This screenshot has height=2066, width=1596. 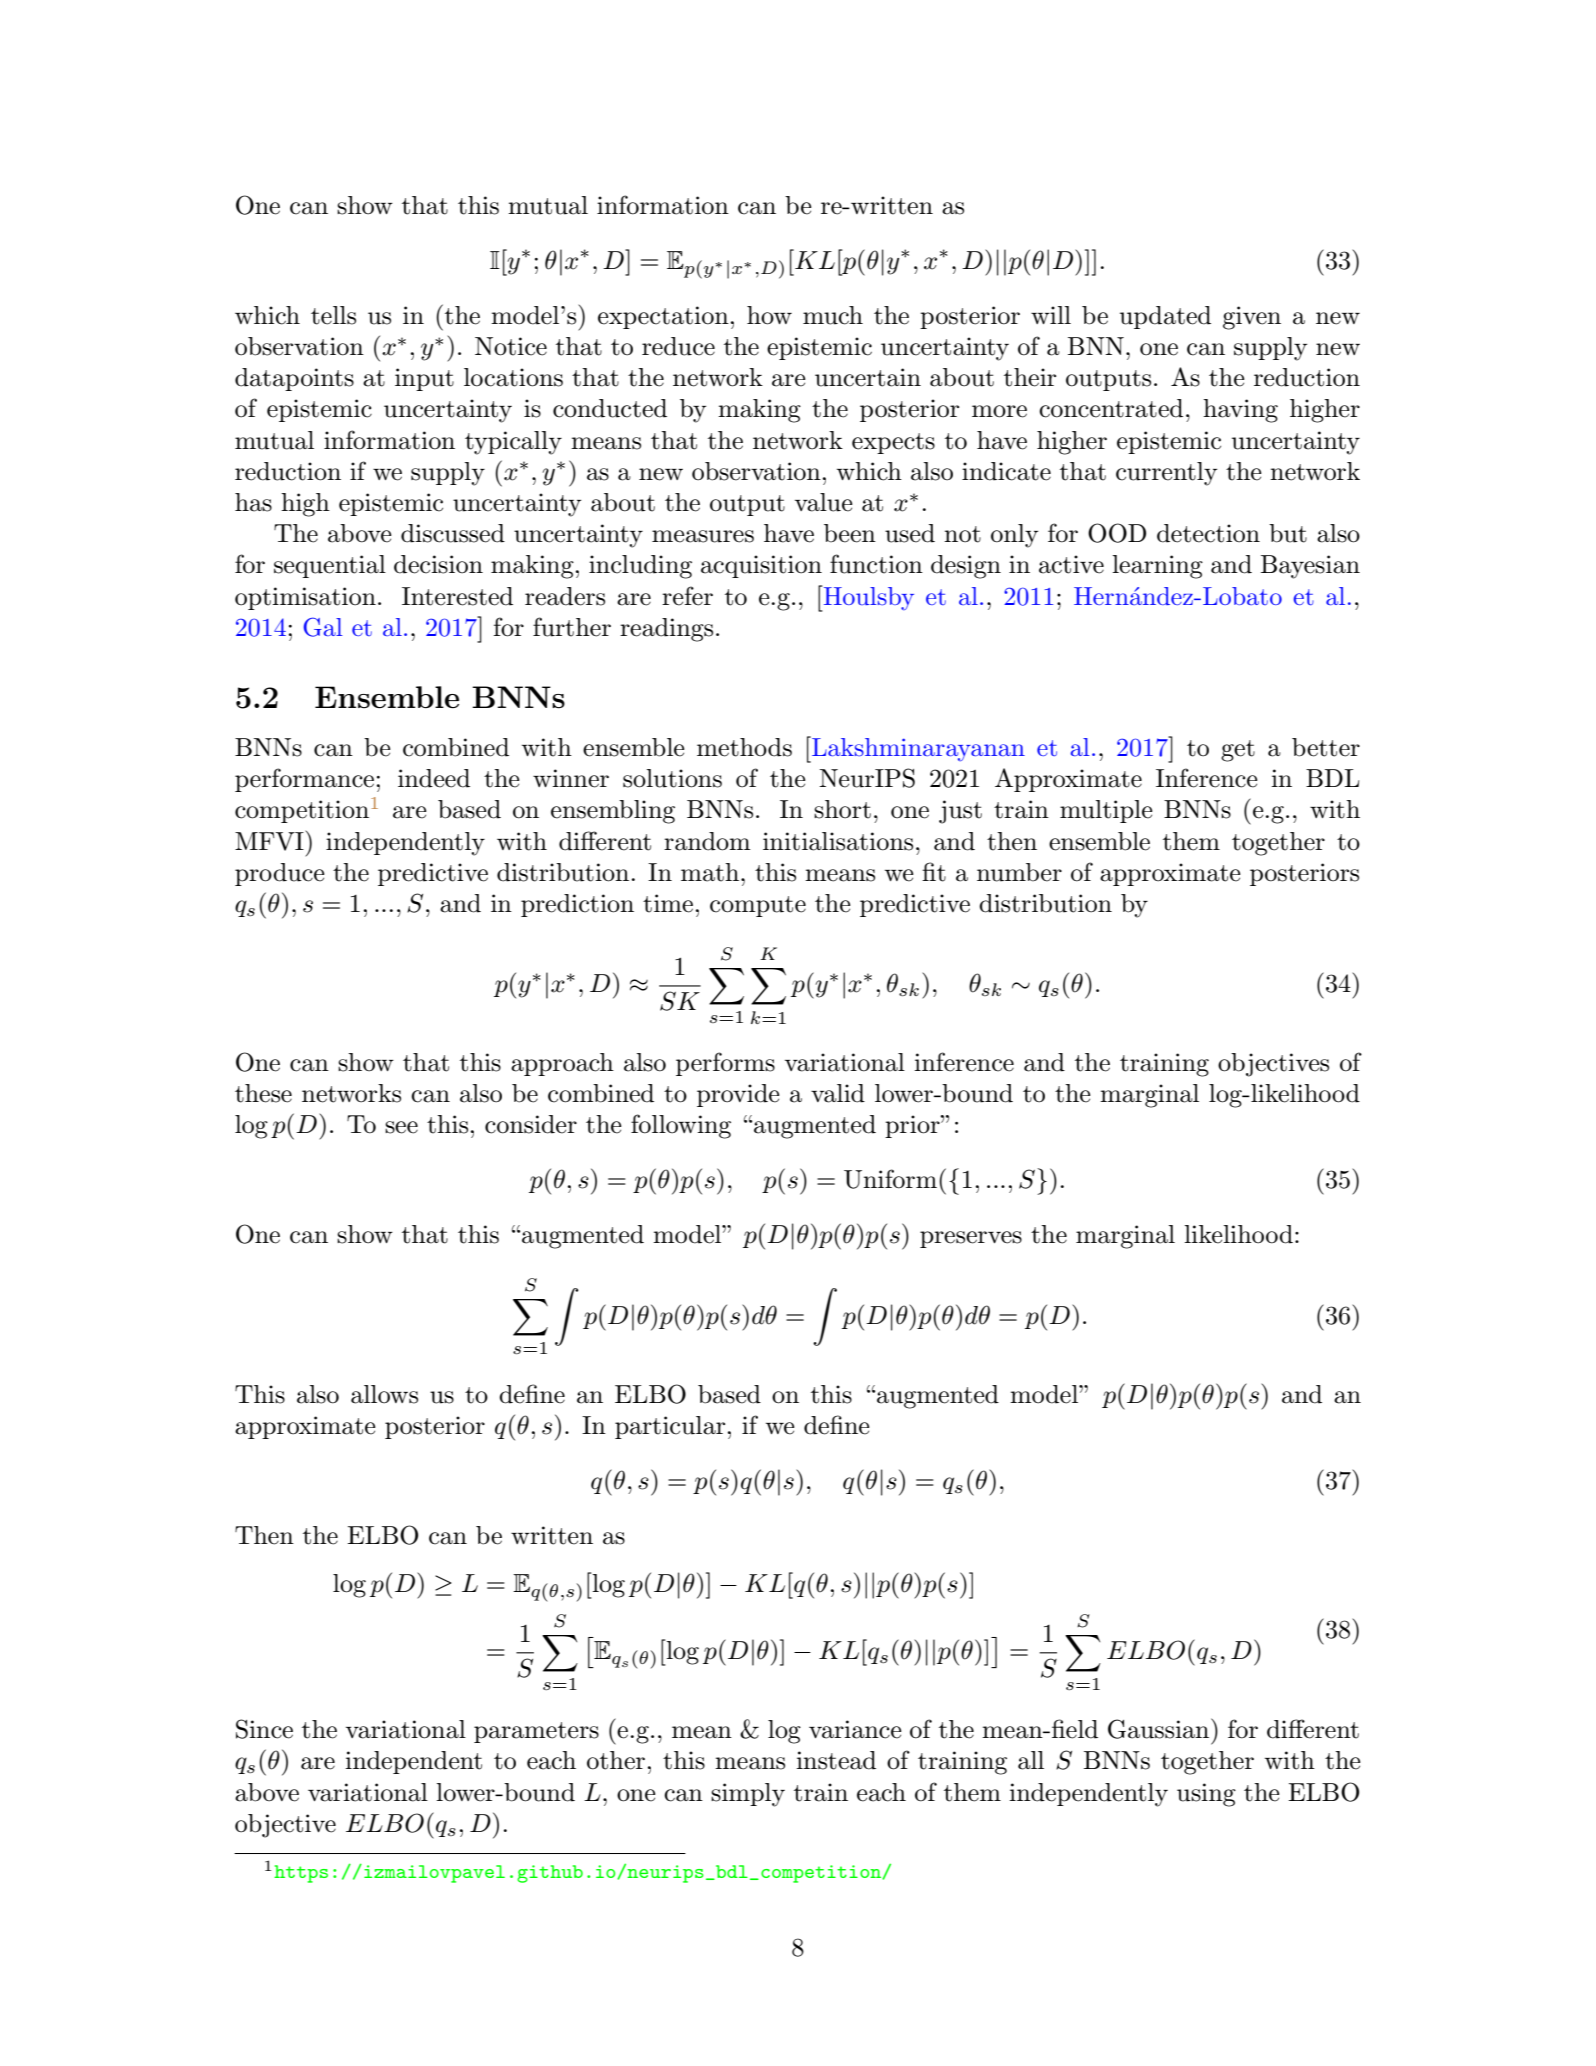 What do you see at coordinates (836, 1760) in the screenshot?
I see `instead` at bounding box center [836, 1760].
